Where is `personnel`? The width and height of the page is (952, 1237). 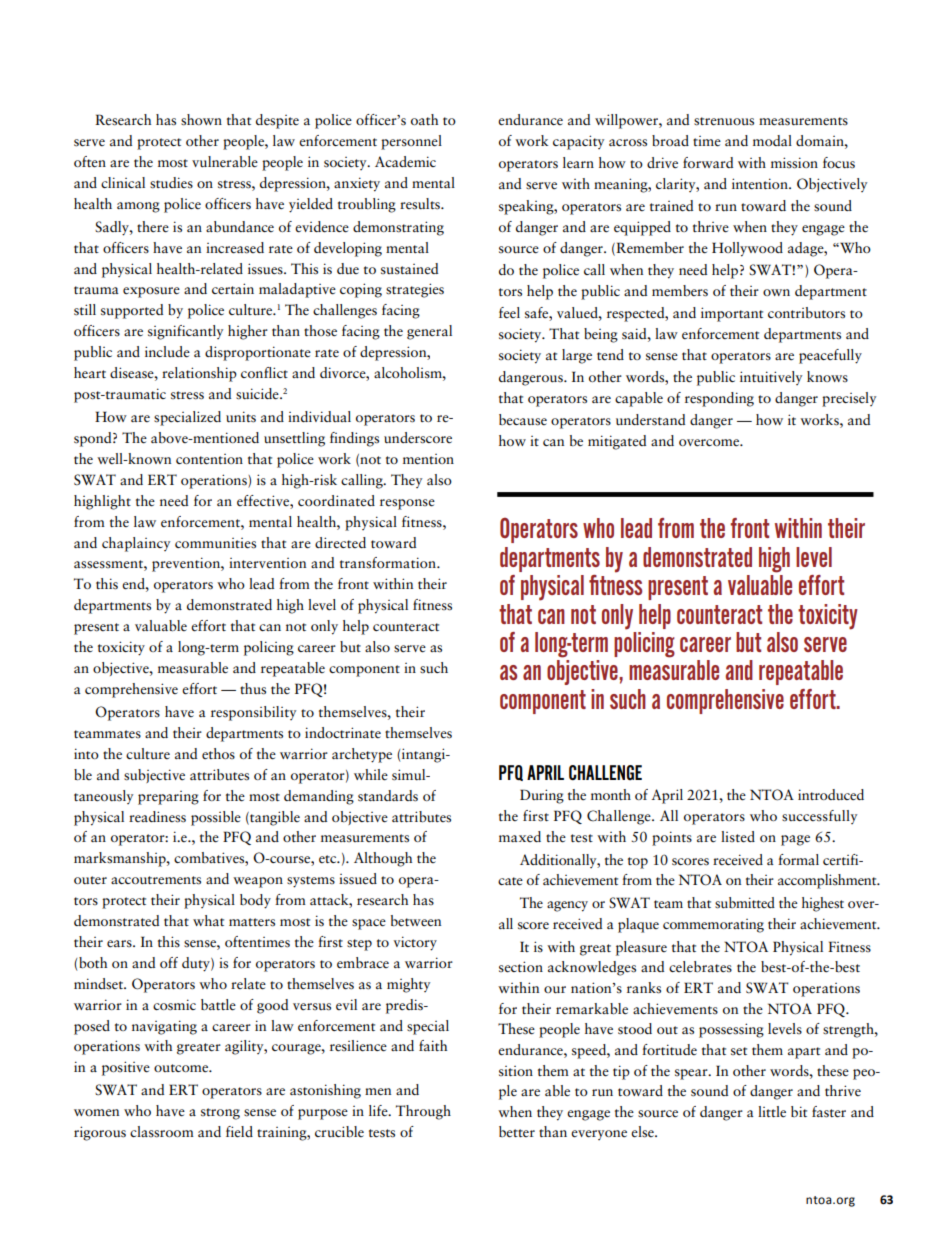 personnel is located at coordinates (411, 142).
